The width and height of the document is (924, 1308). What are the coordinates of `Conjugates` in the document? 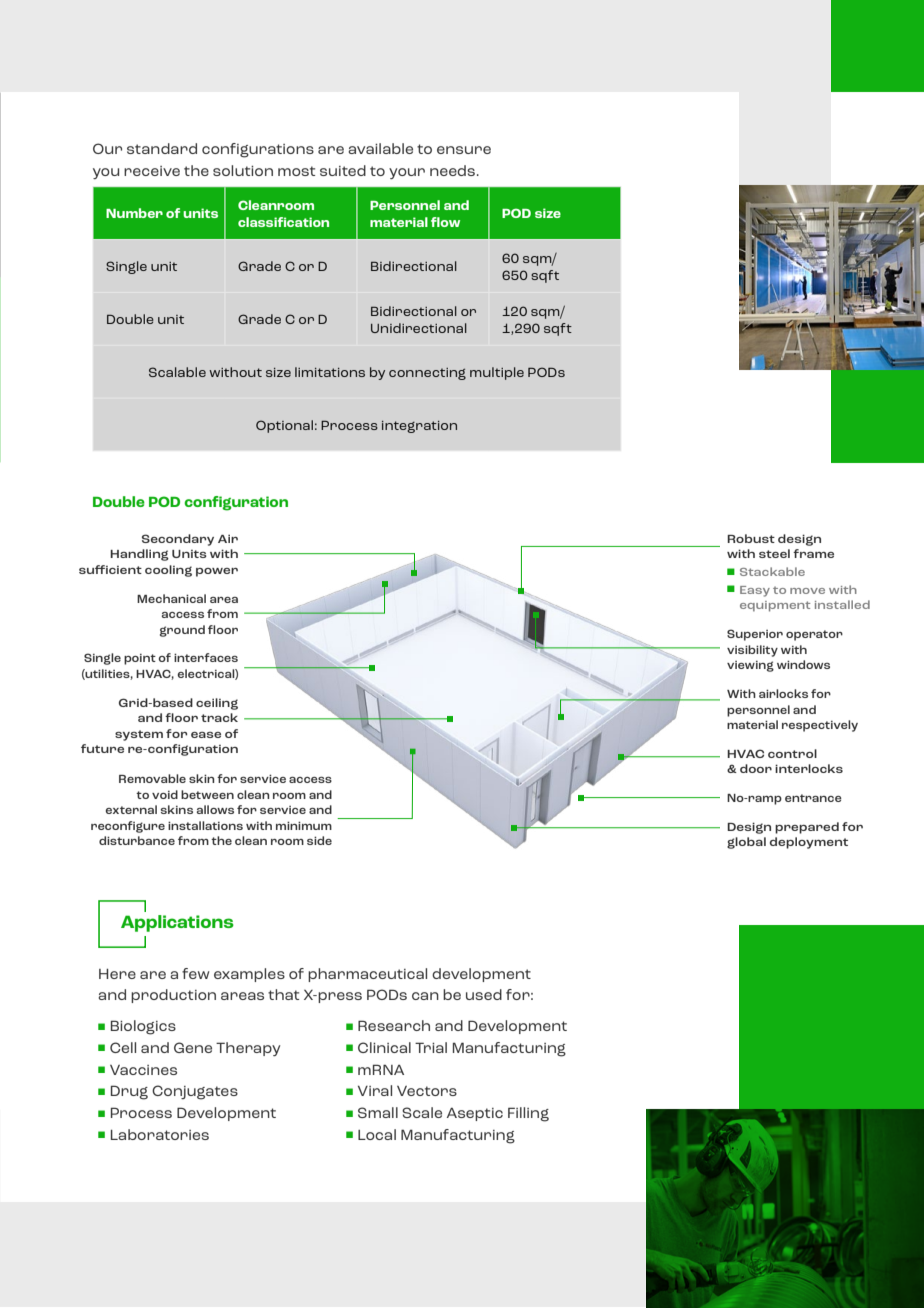 It's located at (195, 1092).
